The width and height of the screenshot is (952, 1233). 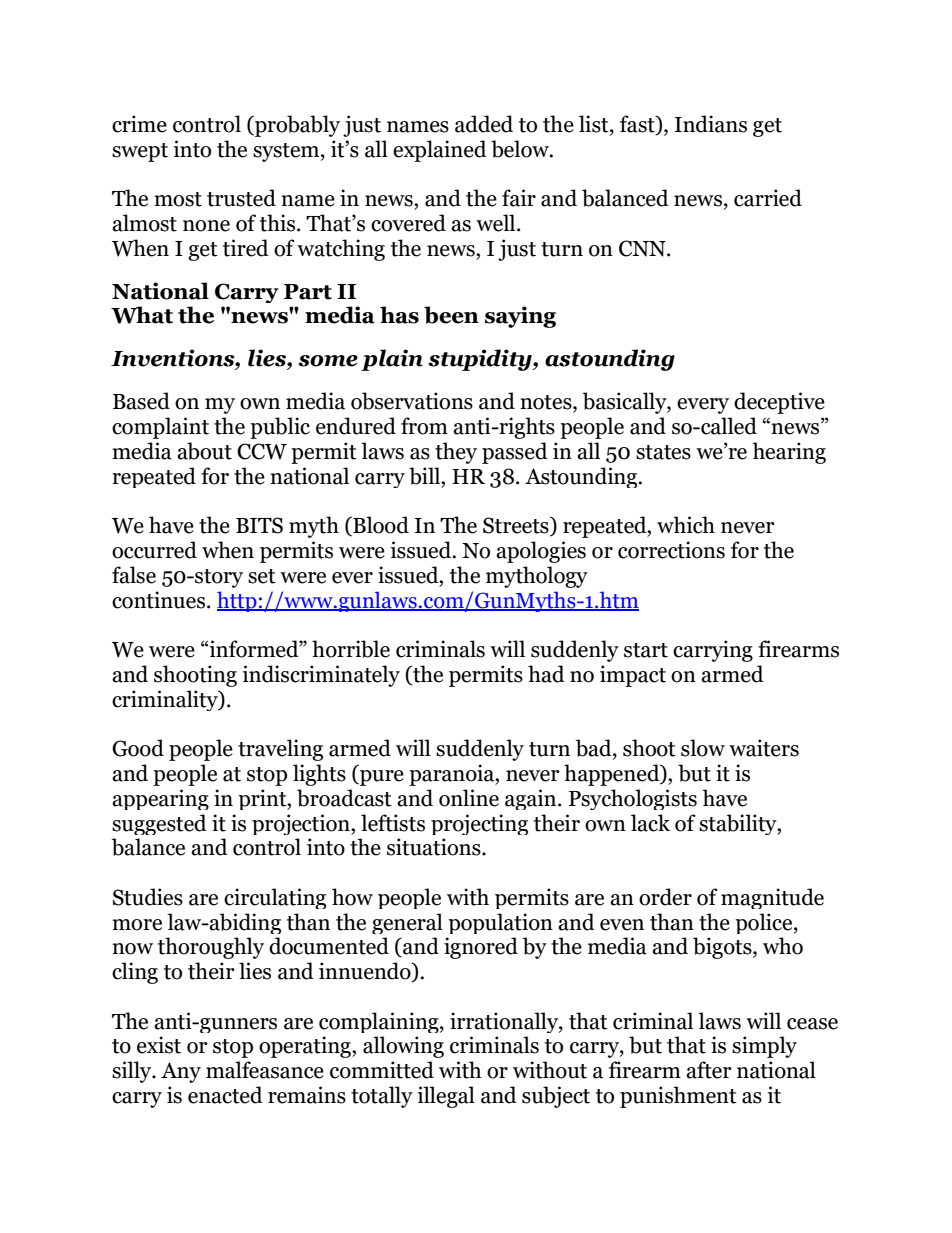 What do you see at coordinates (484, 124) in the screenshot?
I see `added` at bounding box center [484, 124].
